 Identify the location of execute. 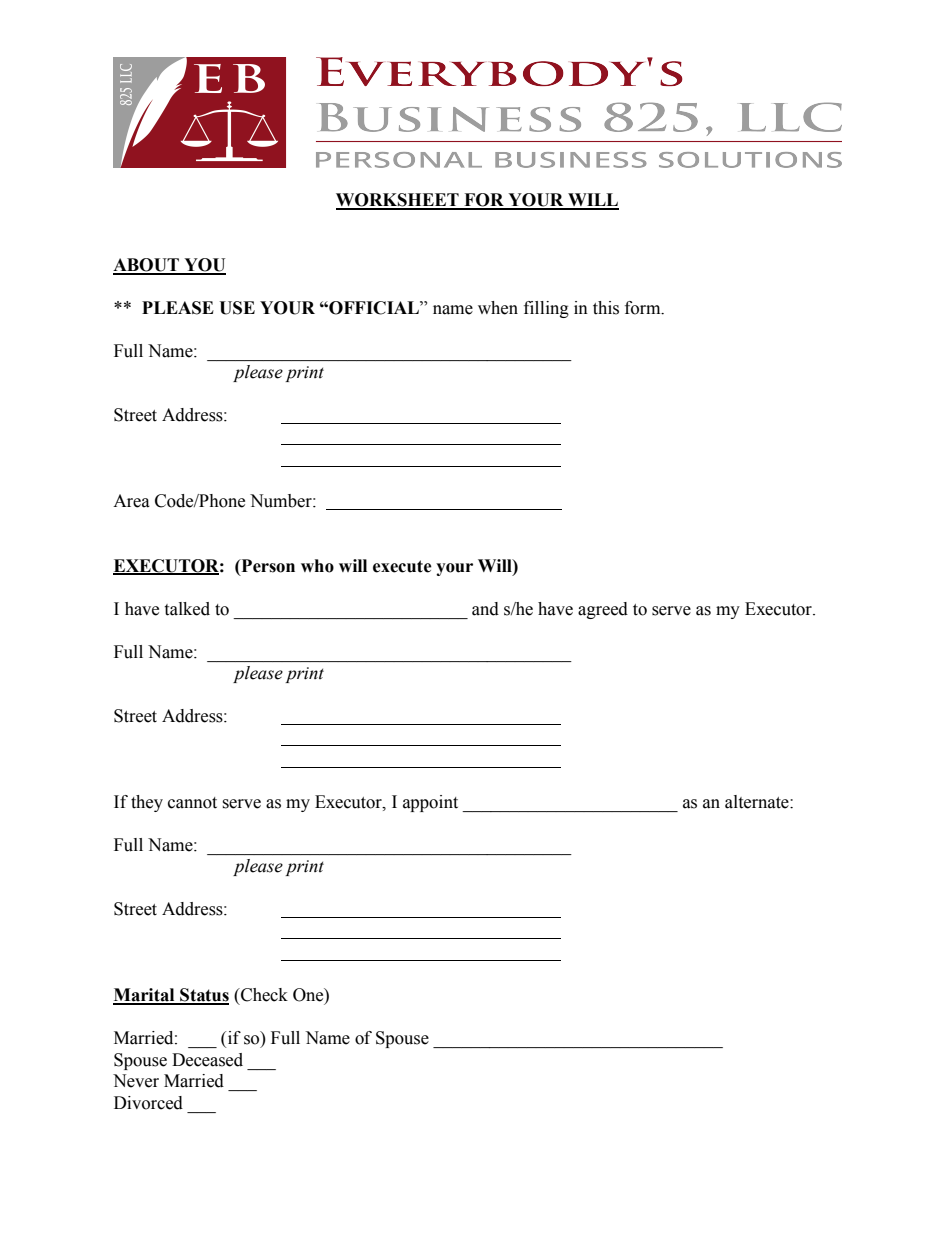
(402, 566).
